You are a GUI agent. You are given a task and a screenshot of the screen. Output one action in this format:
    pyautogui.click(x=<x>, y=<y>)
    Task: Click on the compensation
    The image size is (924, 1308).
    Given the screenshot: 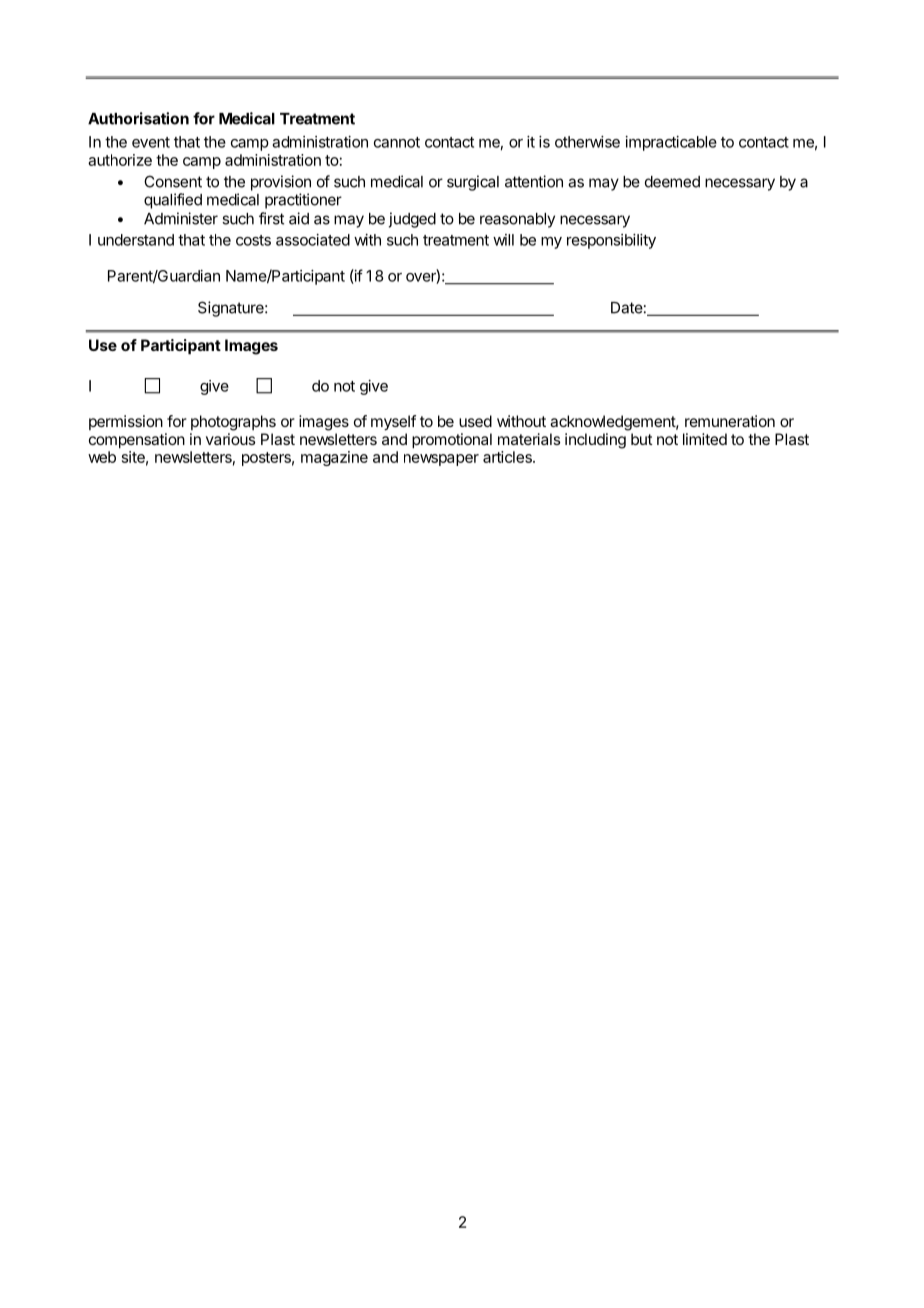 What is the action you would take?
    pyautogui.click(x=137, y=441)
